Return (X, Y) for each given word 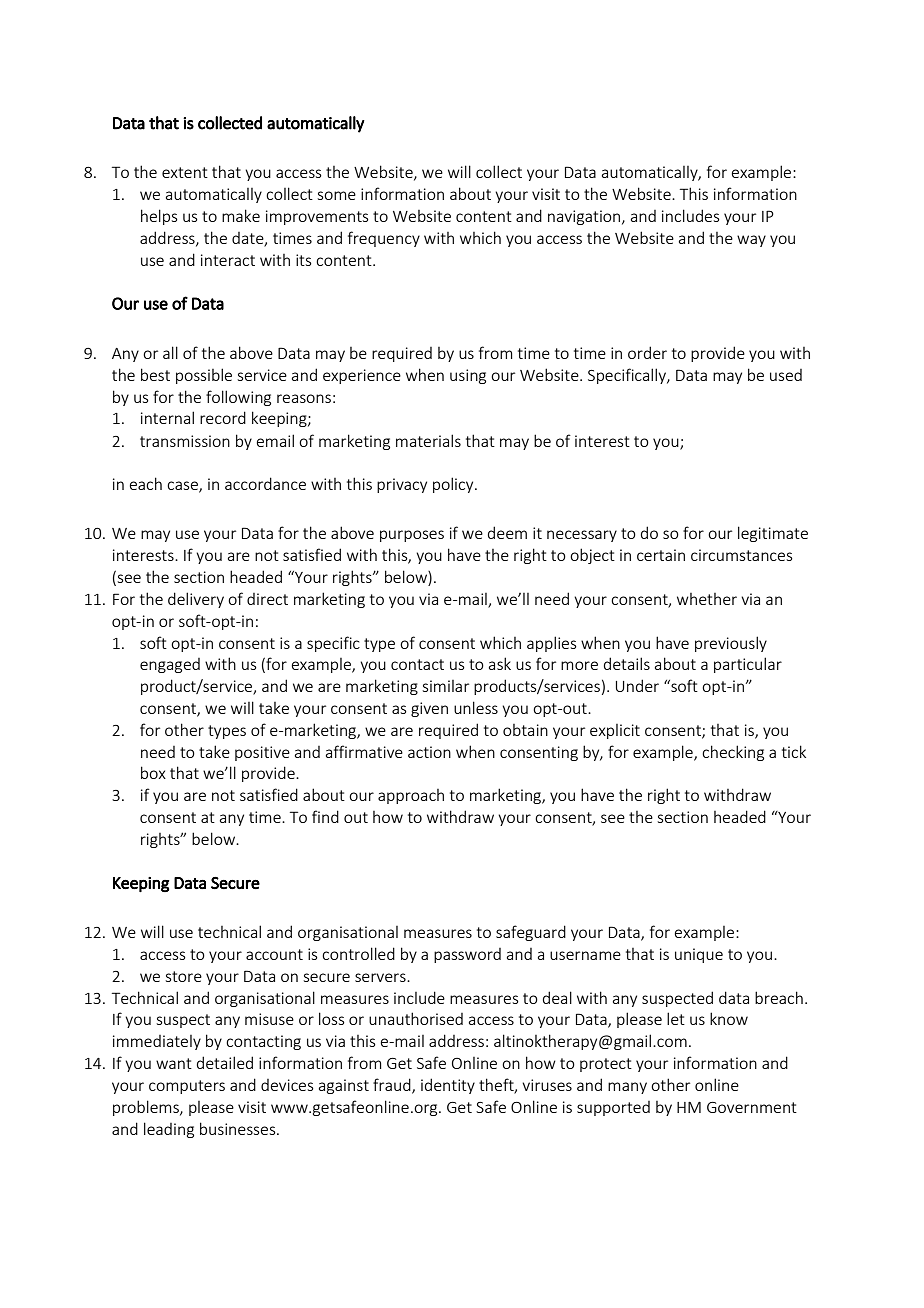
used (786, 375)
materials (428, 440)
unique (699, 955)
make (241, 215)
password (467, 955)
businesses (239, 1128)
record (223, 417)
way (751, 241)
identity (448, 1086)
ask (500, 663)
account (274, 954)
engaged (170, 665)
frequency (384, 239)
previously (731, 644)
